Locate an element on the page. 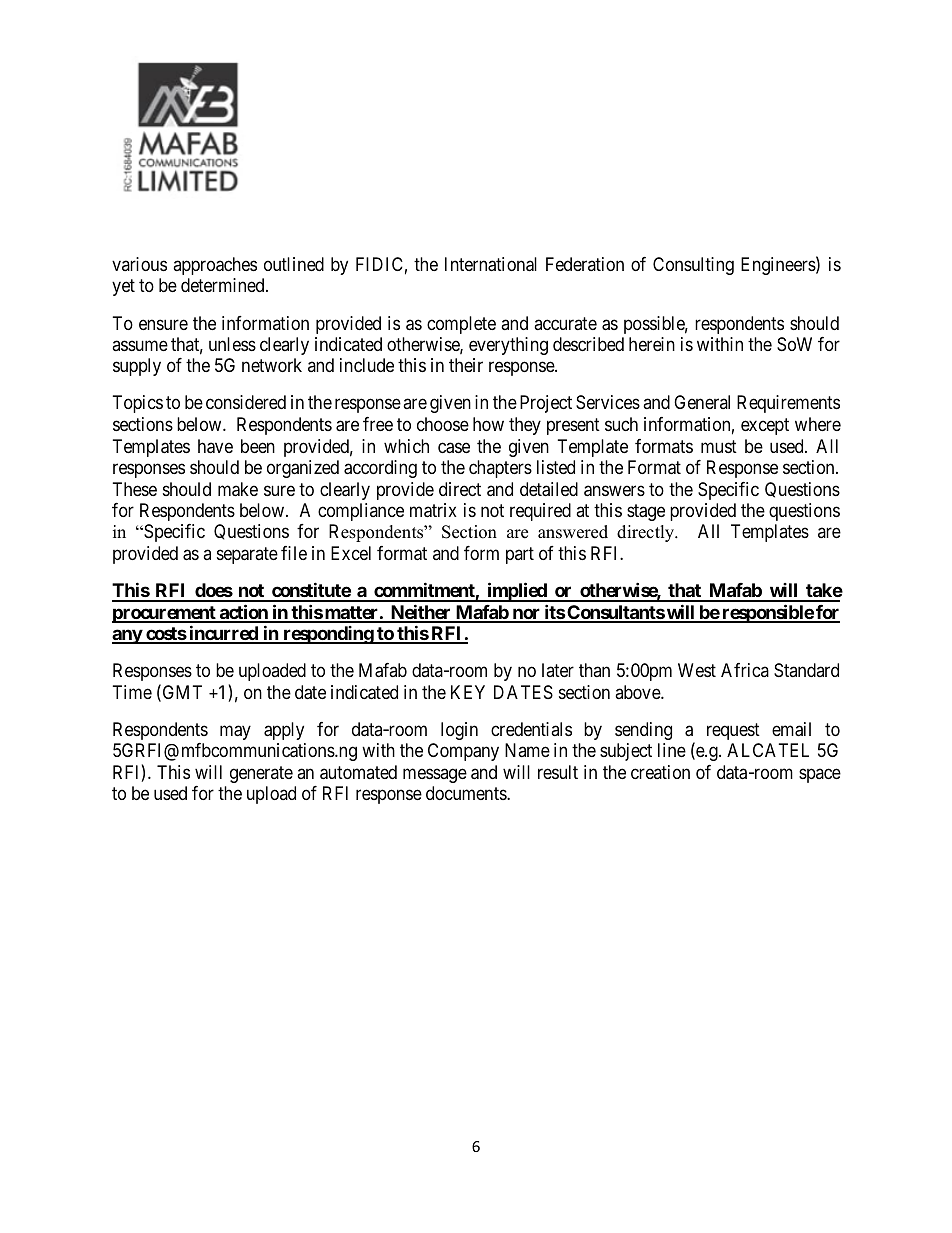 This image has height=1233, width=952. have is located at coordinates (215, 446).
